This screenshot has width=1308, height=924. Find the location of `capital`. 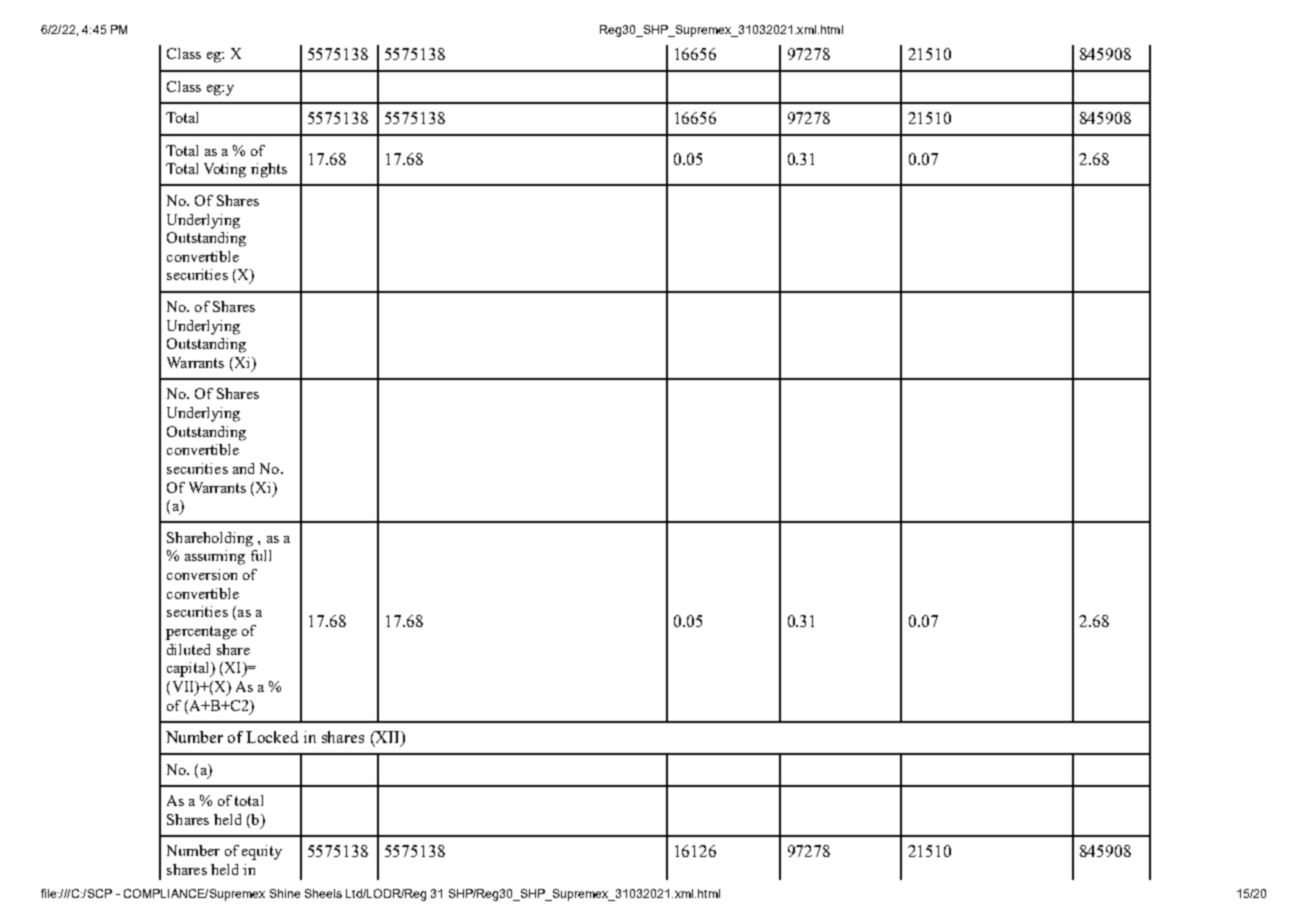

capital is located at coordinates (189, 669).
